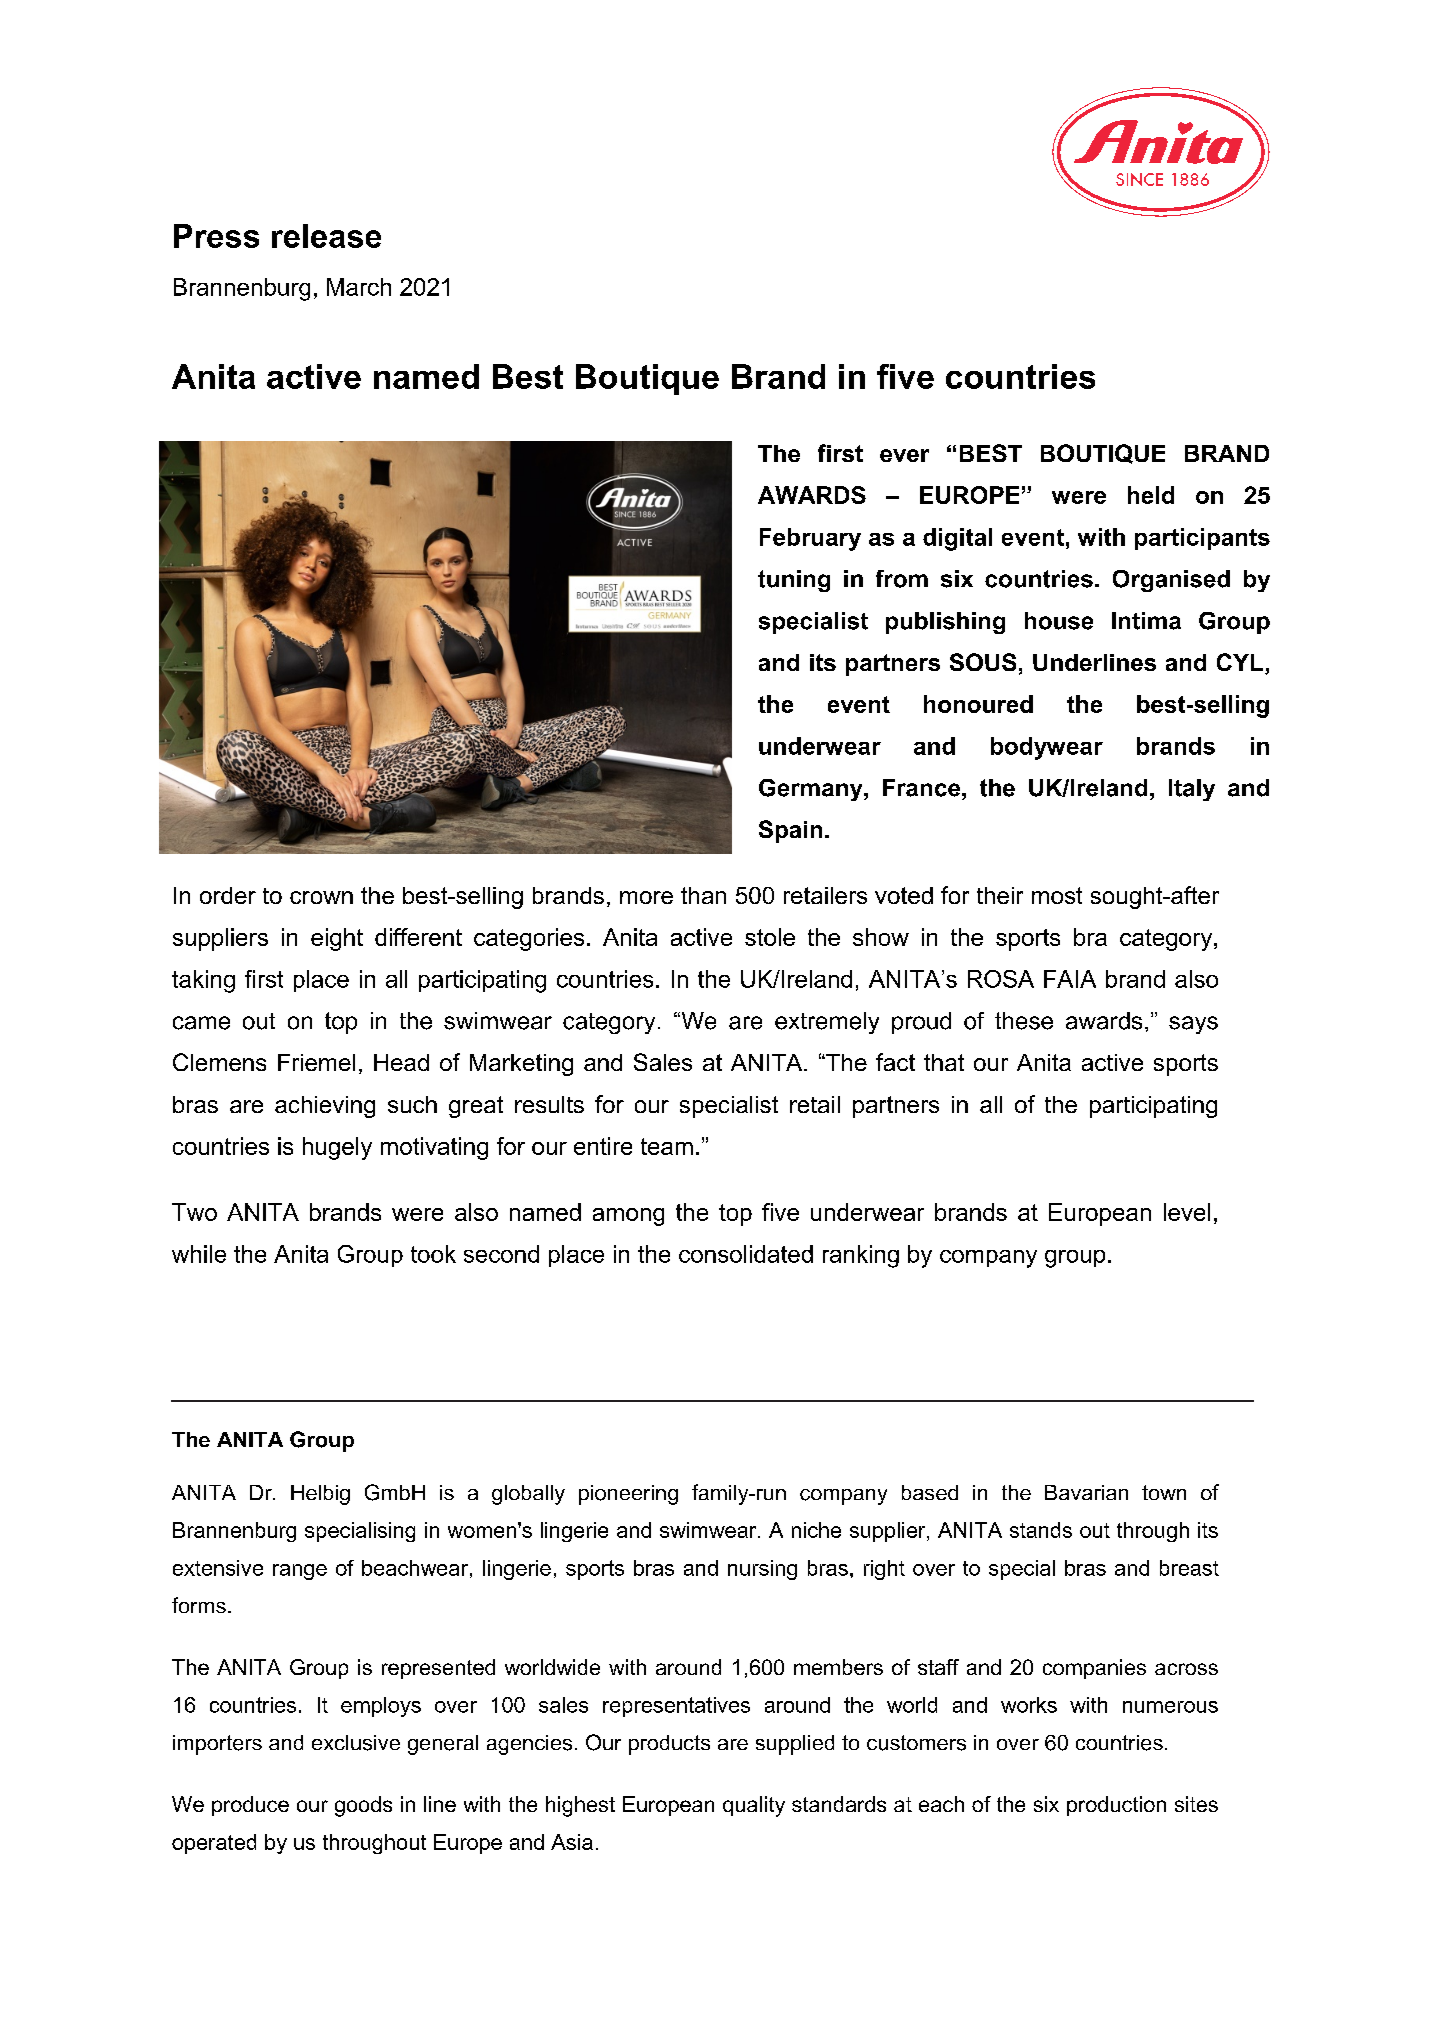  I want to click on ever, so click(904, 455).
